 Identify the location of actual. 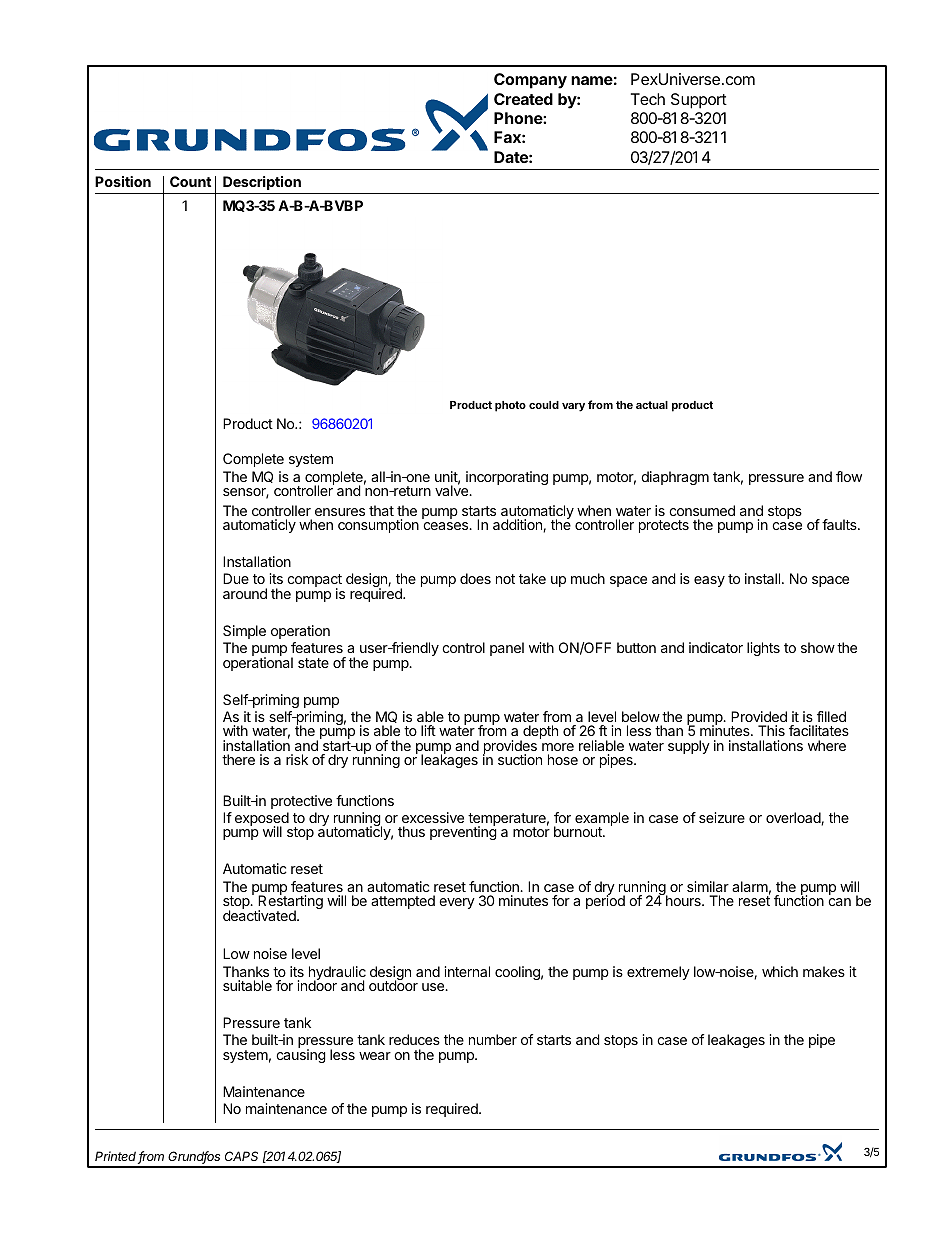
(652, 405).
